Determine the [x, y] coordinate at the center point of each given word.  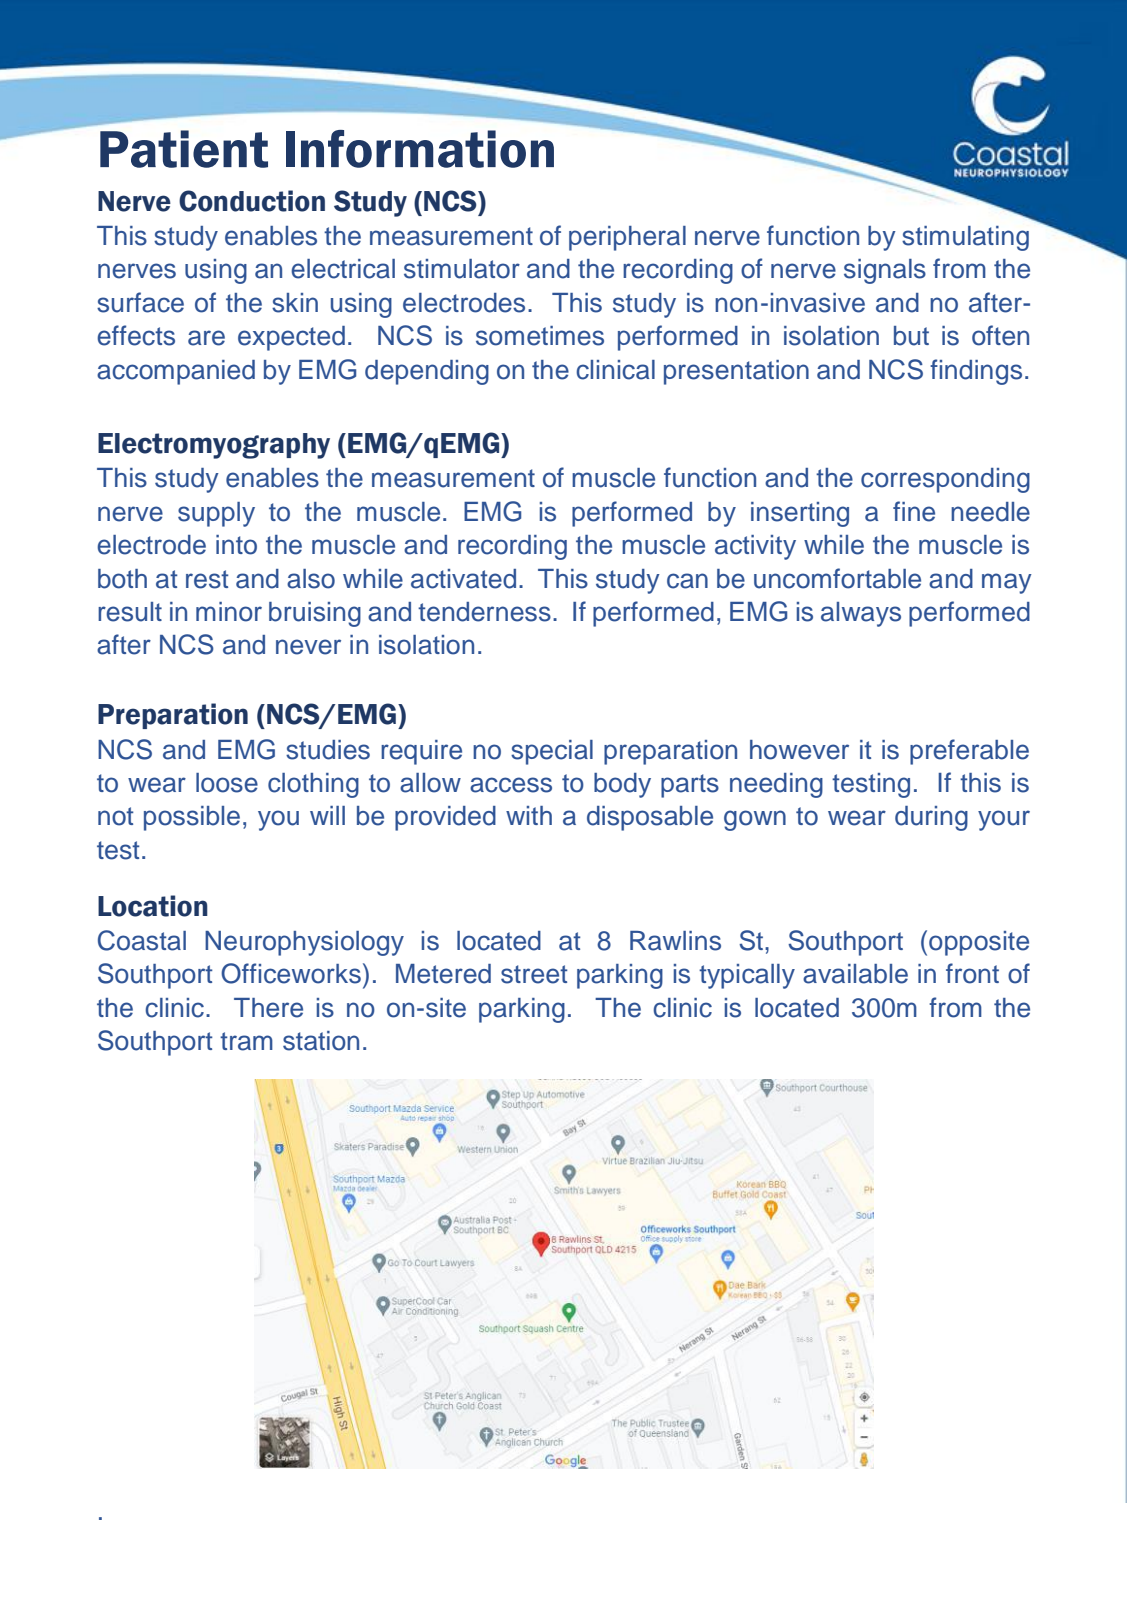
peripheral [627, 238]
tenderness [484, 612]
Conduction [252, 201]
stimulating [965, 238]
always [861, 614]
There [268, 1008]
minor [229, 612]
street [534, 974]
